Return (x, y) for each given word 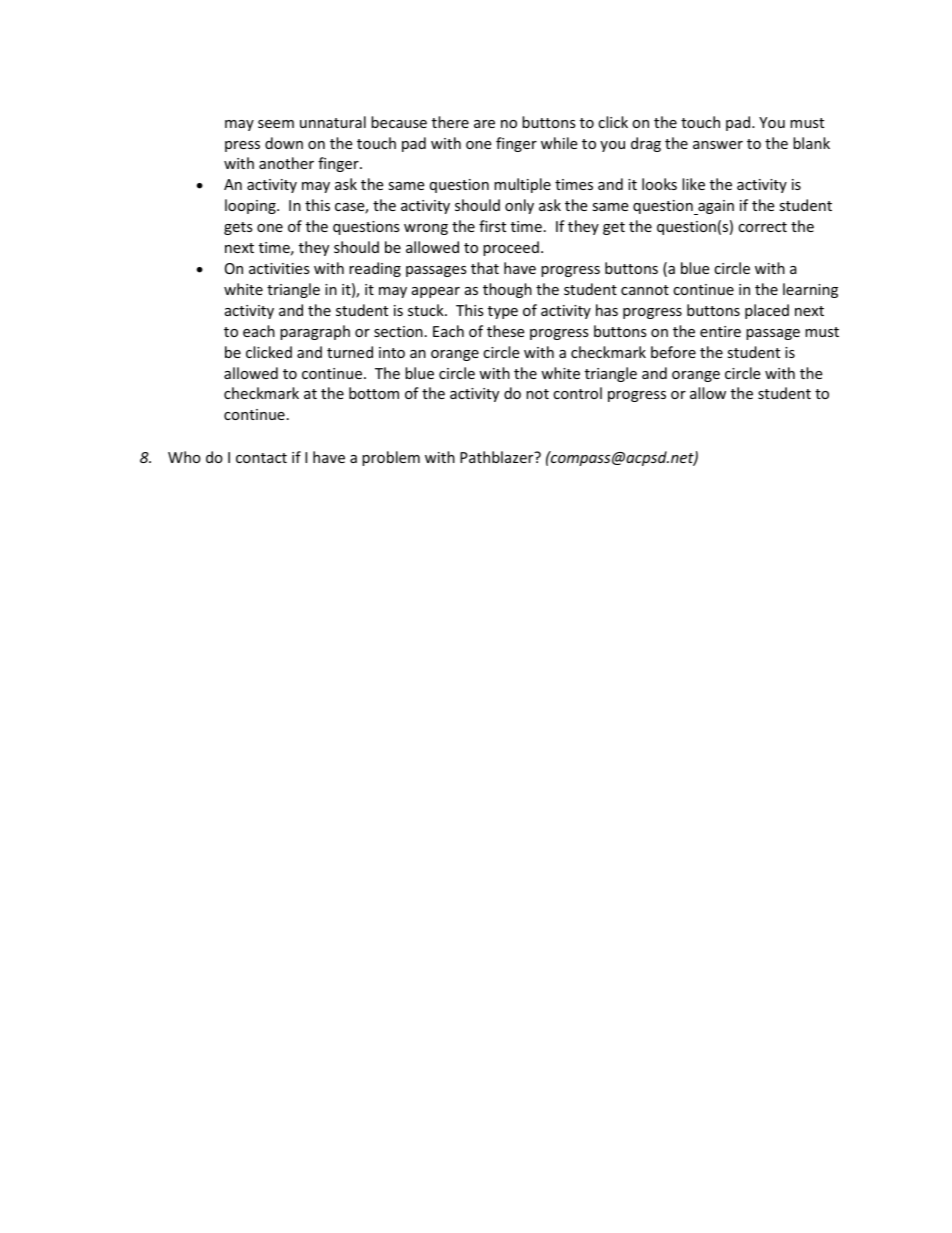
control (577, 393)
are (484, 124)
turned (350, 352)
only (519, 206)
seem (276, 124)
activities (279, 268)
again (715, 207)
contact (261, 458)
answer (718, 145)
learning (810, 290)
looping (251, 206)
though (507, 290)
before (673, 352)
